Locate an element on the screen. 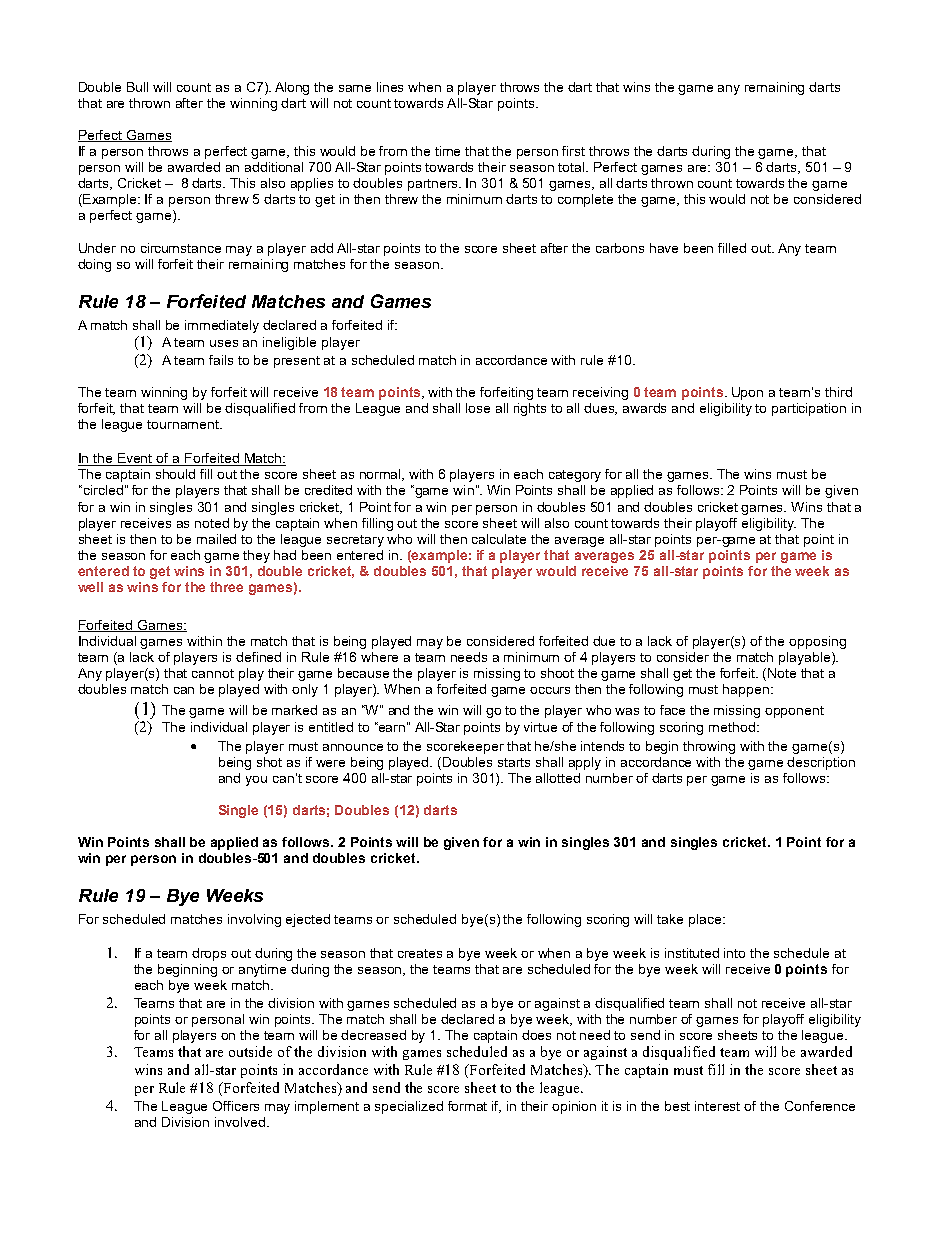  calculate is located at coordinates (499, 539).
